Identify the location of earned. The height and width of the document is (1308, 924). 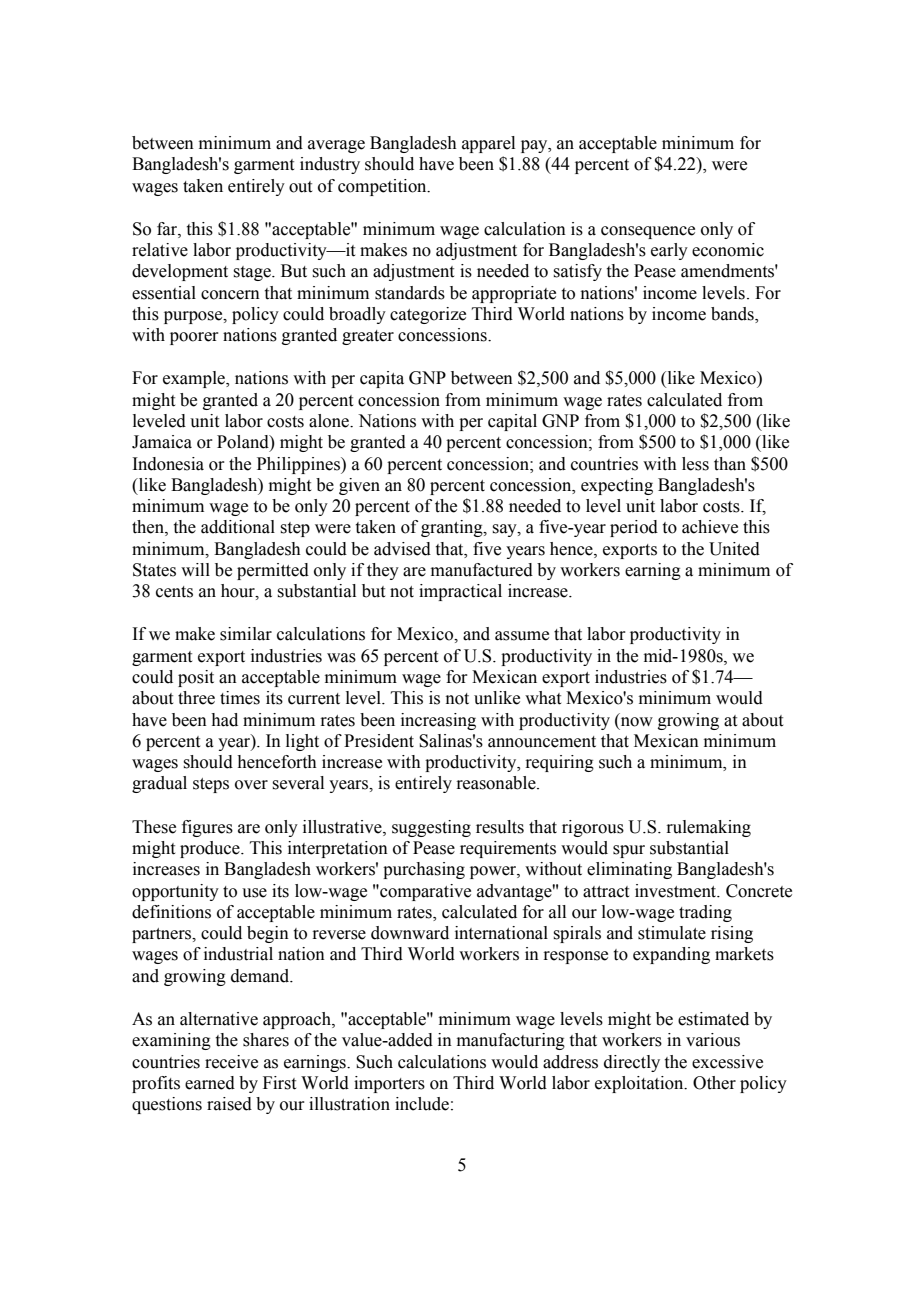
(210, 1083).
